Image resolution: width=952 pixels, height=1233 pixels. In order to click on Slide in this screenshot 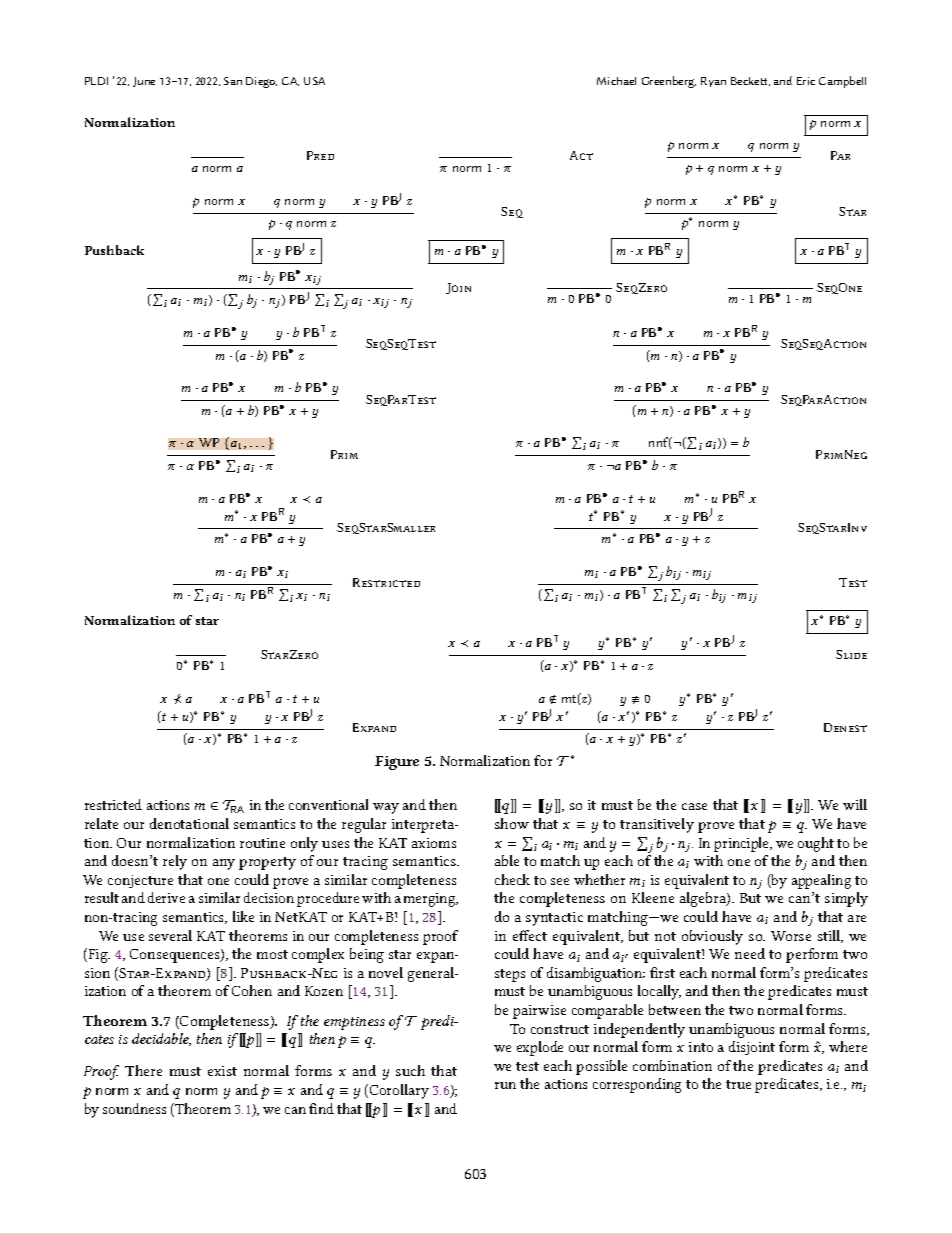, I will do `click(851, 654)`.
